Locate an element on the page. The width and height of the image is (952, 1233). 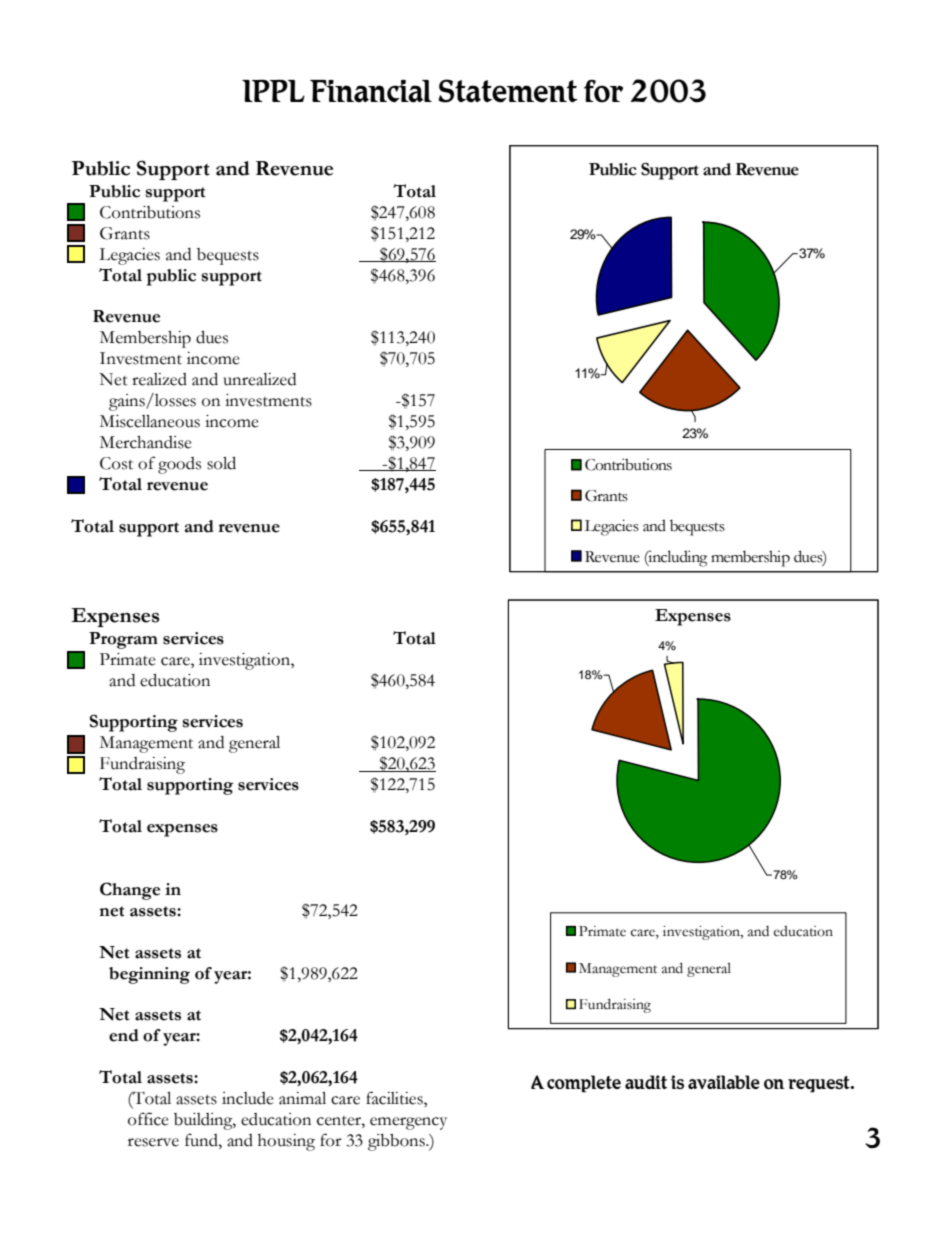
goods is located at coordinates (179, 465).
